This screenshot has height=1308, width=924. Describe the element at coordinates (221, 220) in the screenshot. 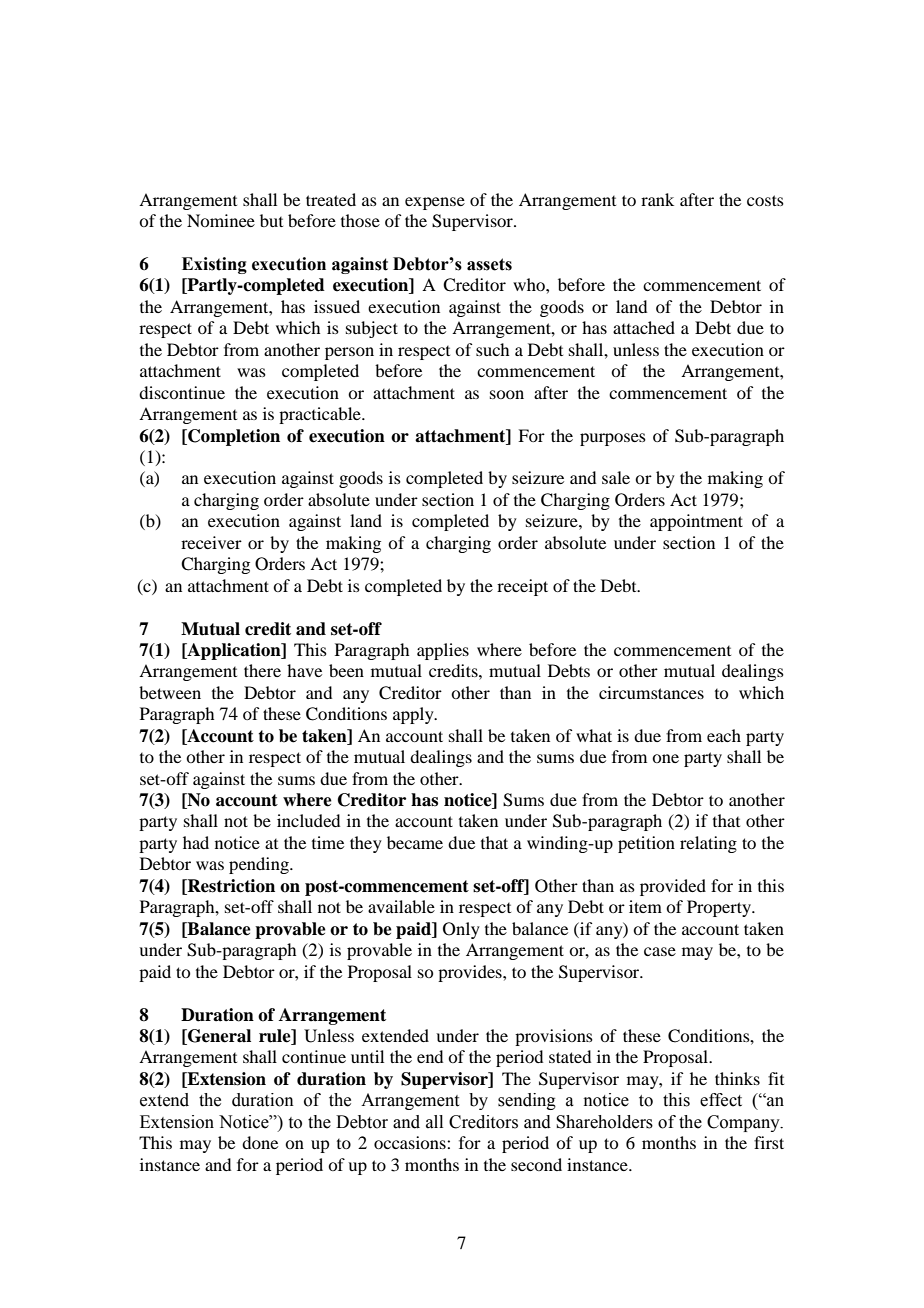

I see `Nominee` at that location.
